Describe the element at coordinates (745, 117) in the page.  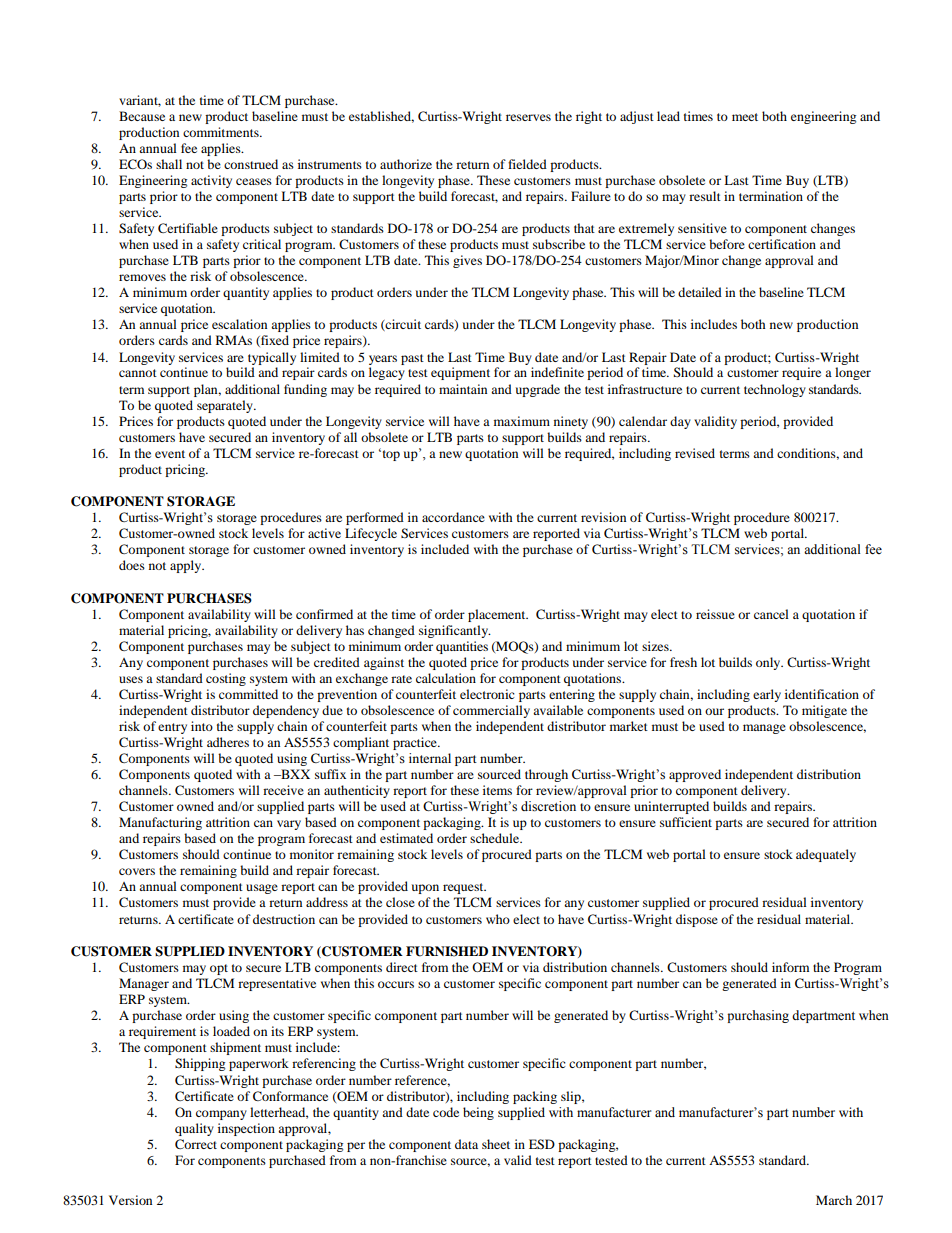
I see `meet` at that location.
